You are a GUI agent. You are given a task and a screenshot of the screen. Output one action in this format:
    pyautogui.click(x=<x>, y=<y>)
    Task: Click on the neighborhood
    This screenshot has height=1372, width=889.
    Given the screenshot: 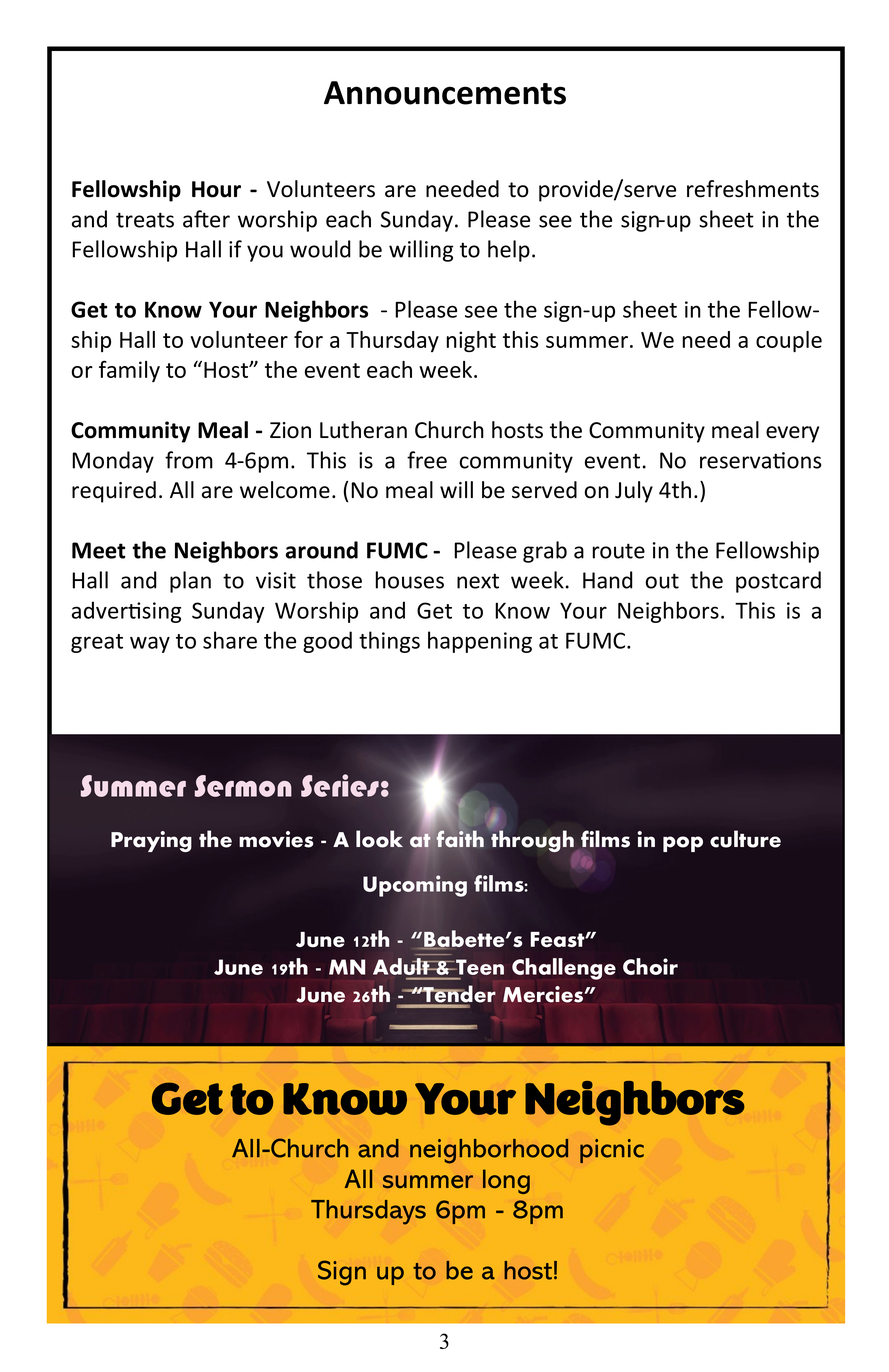 What is the action you would take?
    pyautogui.click(x=489, y=1151)
